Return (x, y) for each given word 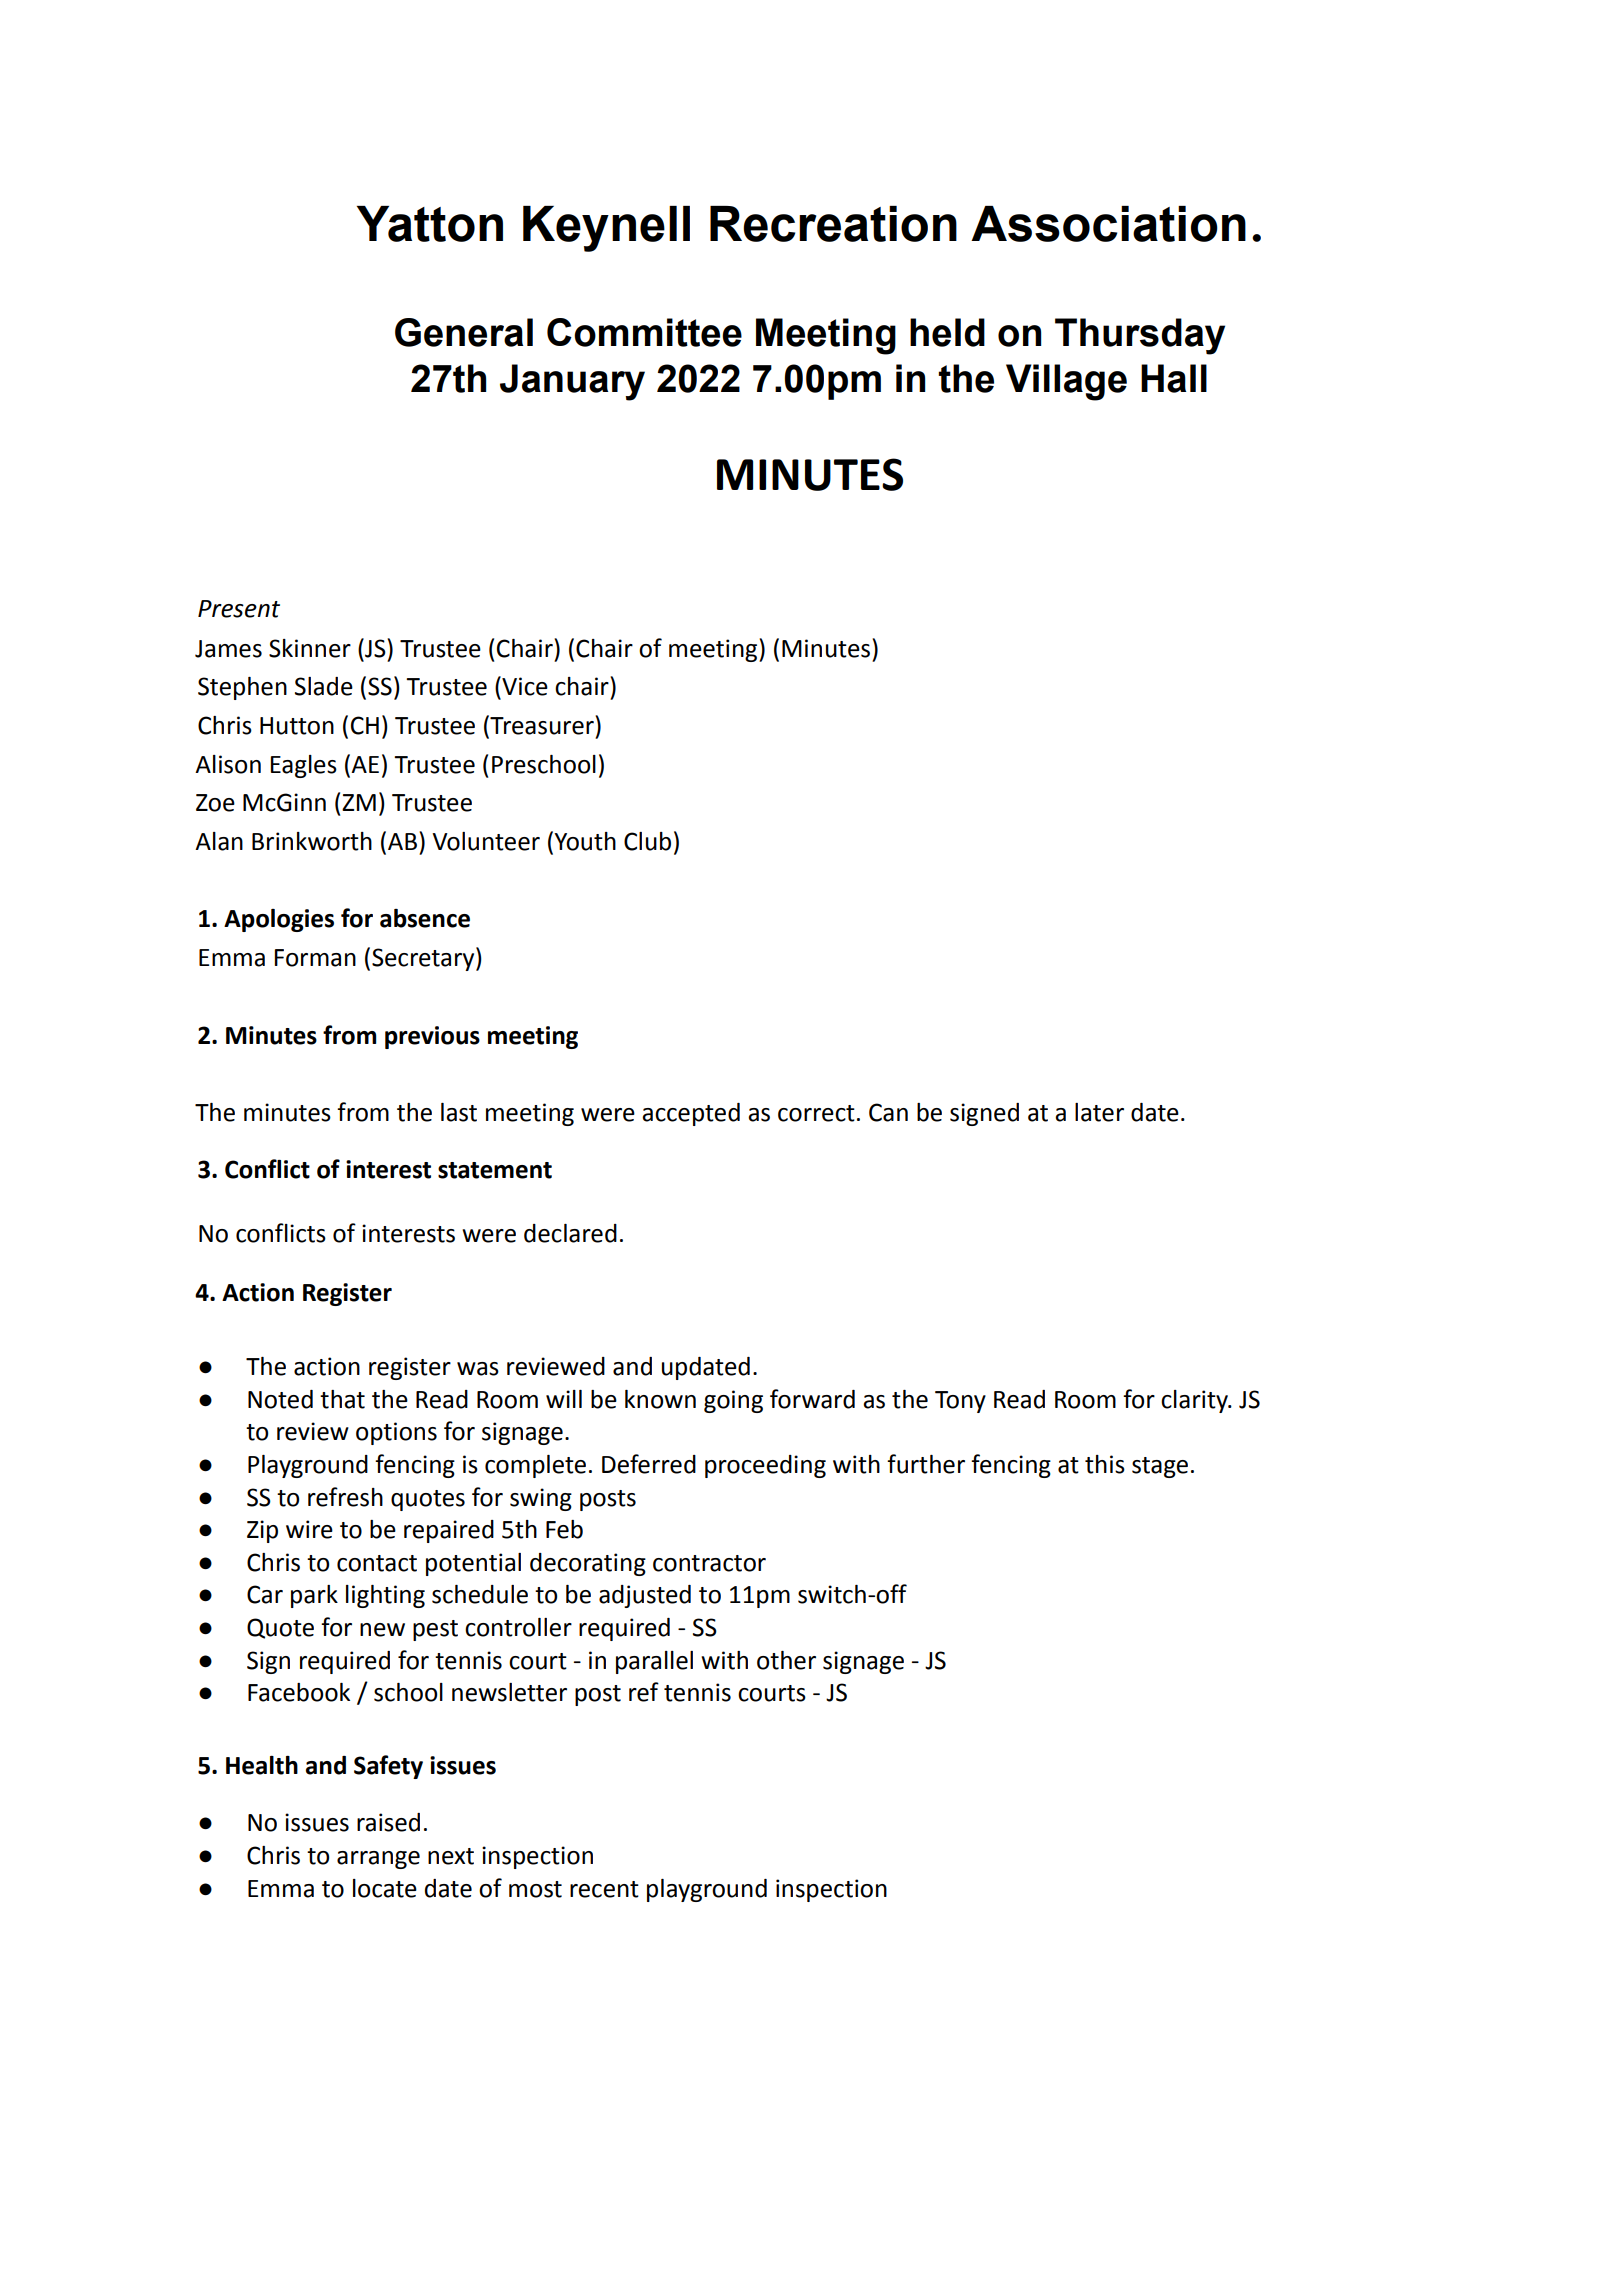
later (1099, 1112)
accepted (691, 1114)
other (786, 1660)
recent (604, 1889)
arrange (378, 1860)
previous (432, 1037)
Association (1108, 224)
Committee (644, 332)
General (464, 332)
